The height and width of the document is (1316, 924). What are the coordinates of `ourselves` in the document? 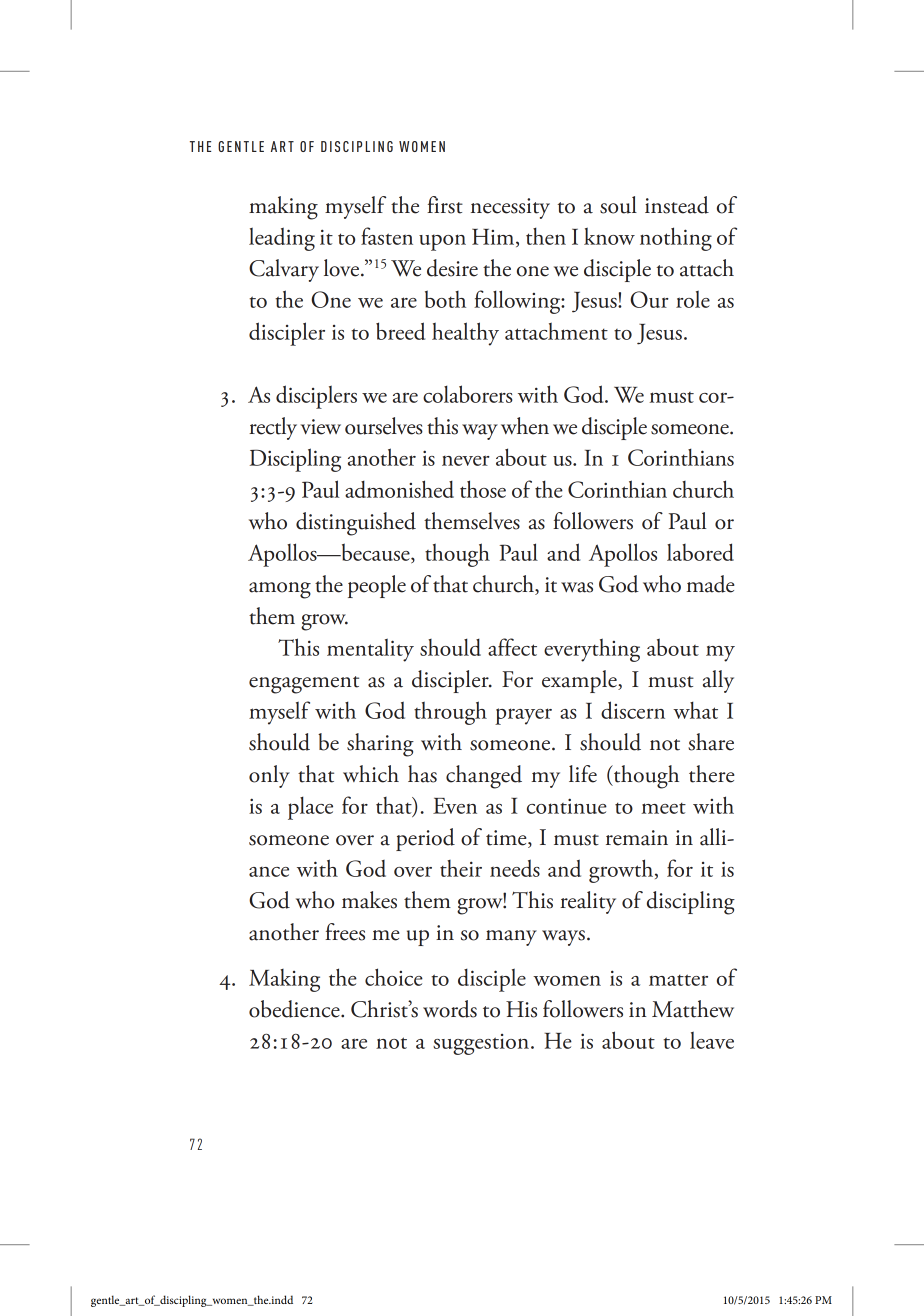 It's located at (384, 426).
